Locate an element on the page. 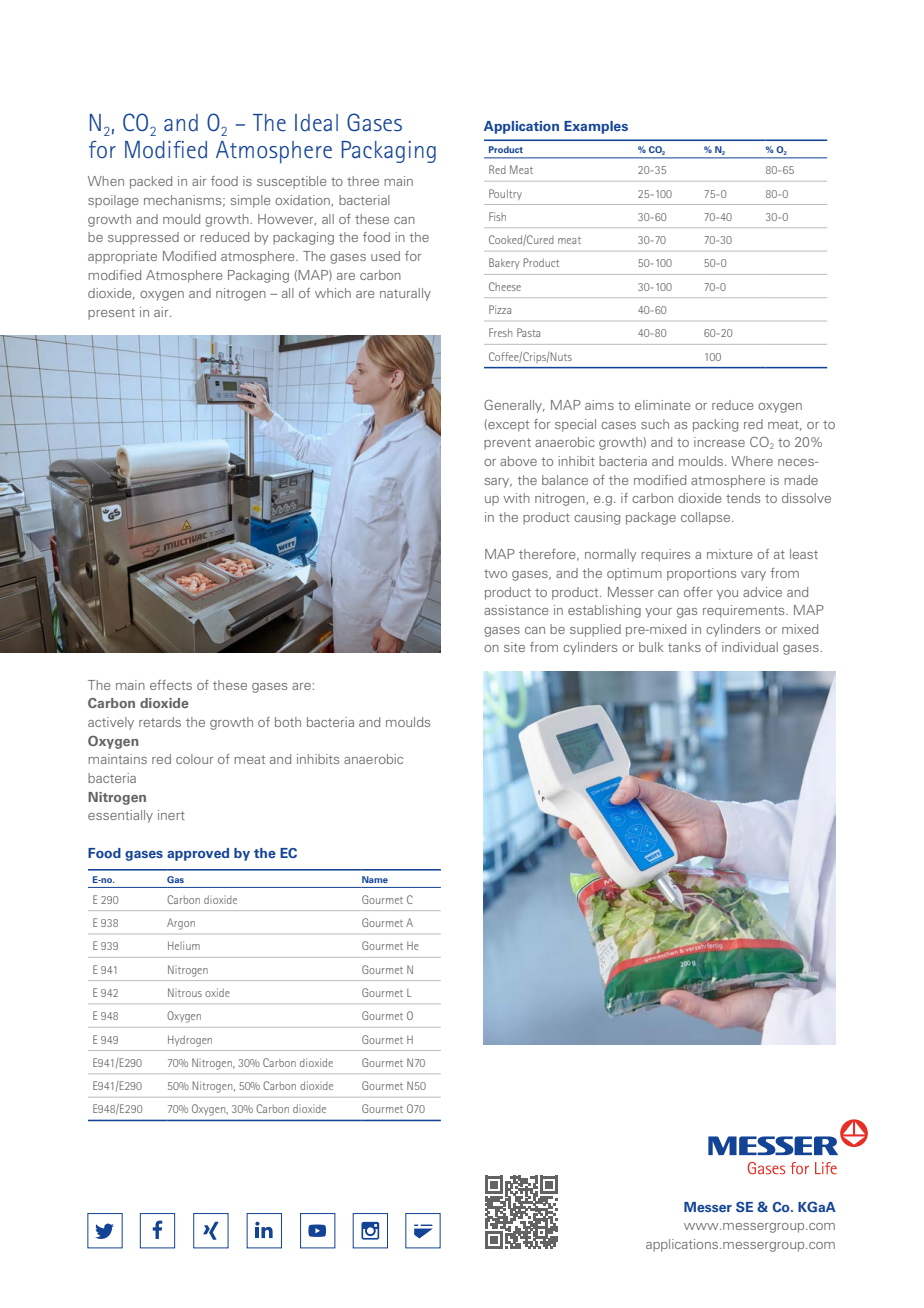 The height and width of the document is (1308, 924). eliminate is located at coordinates (663, 405).
